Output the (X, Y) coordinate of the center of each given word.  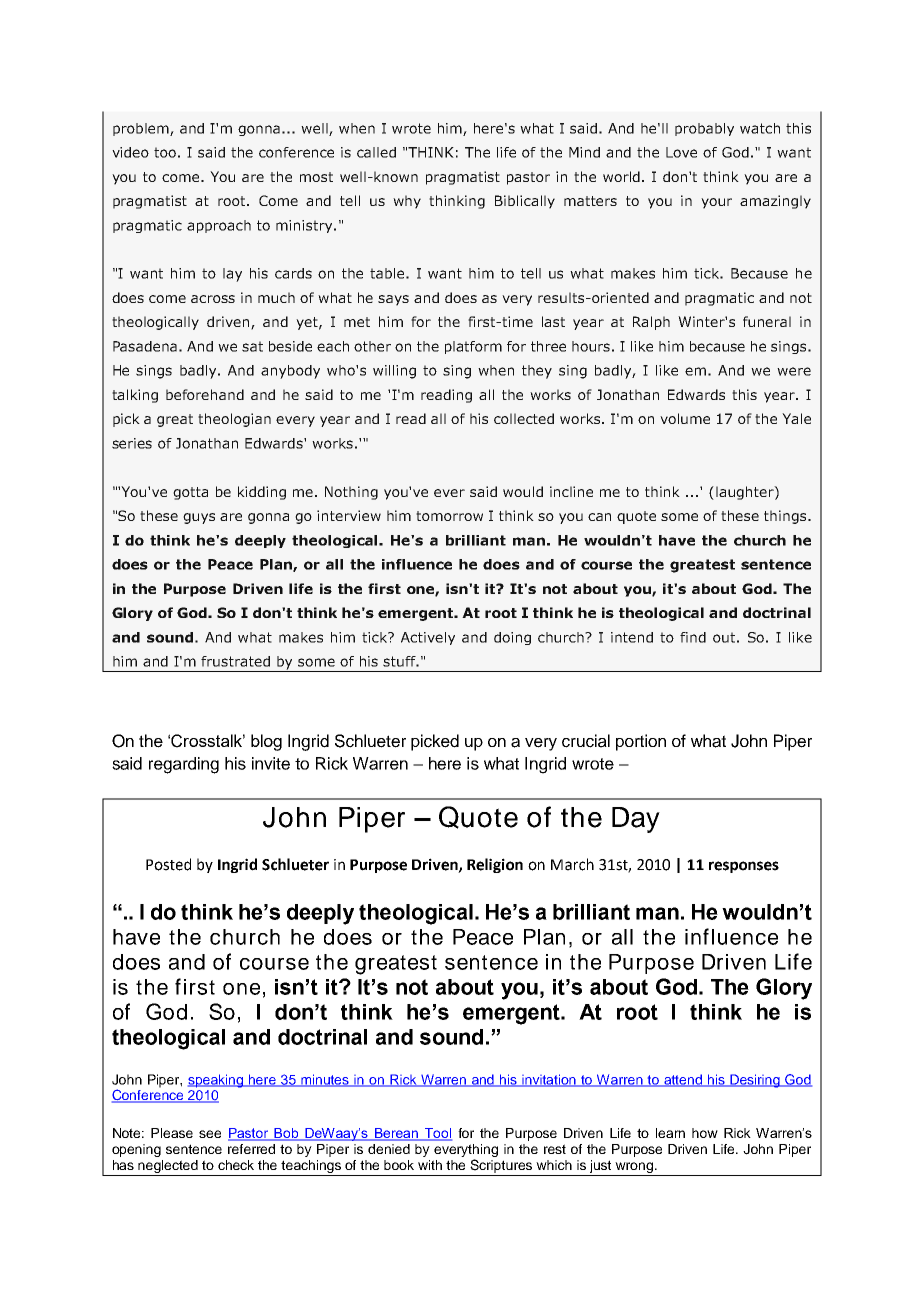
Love (681, 152)
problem (142, 129)
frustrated (235, 661)
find (693, 637)
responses (744, 867)
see (210, 1134)
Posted (168, 864)
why (407, 202)
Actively (428, 638)
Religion (495, 865)
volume (685, 418)
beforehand (205, 394)
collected (524, 418)
